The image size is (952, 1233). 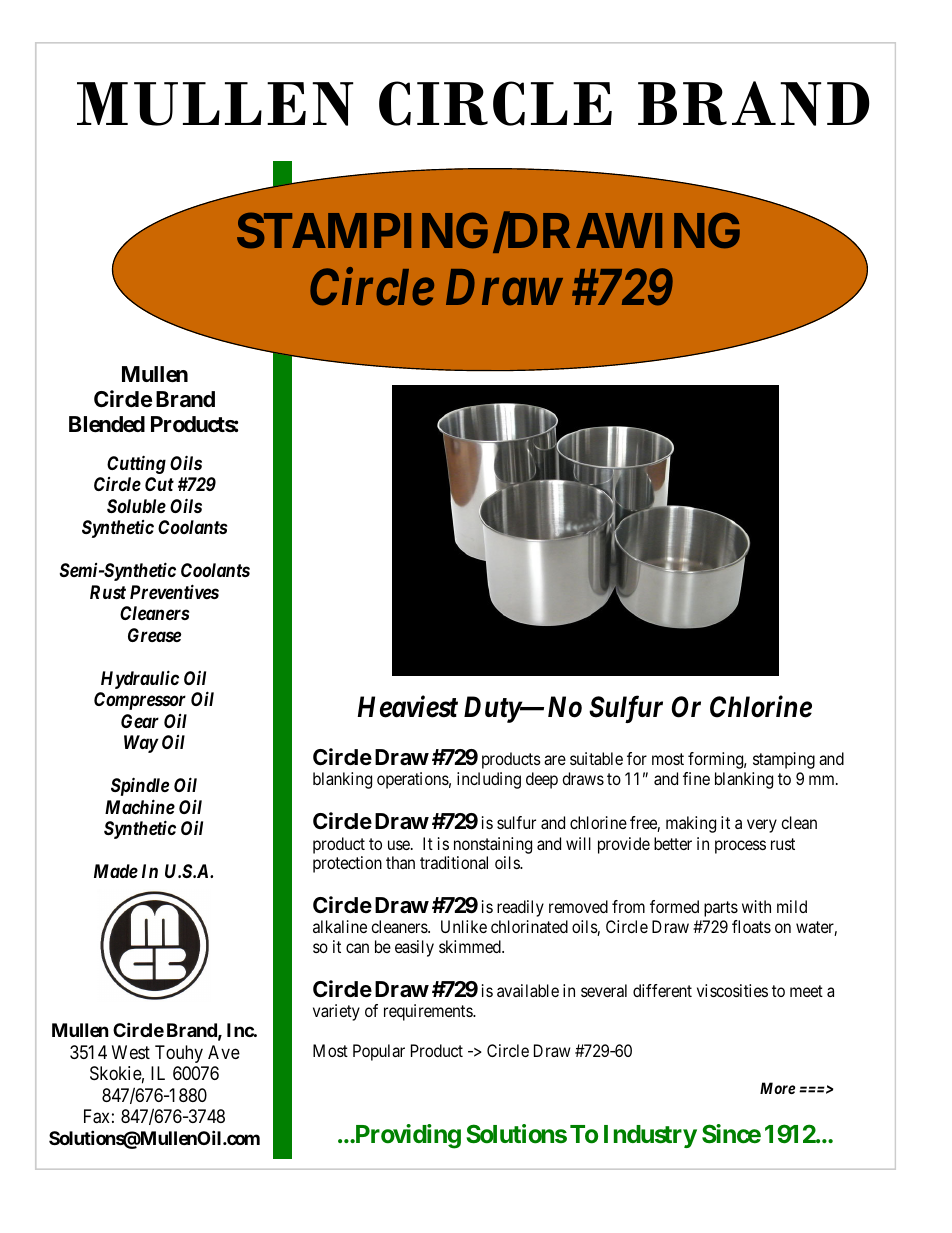 I want to click on including, so click(x=489, y=780).
